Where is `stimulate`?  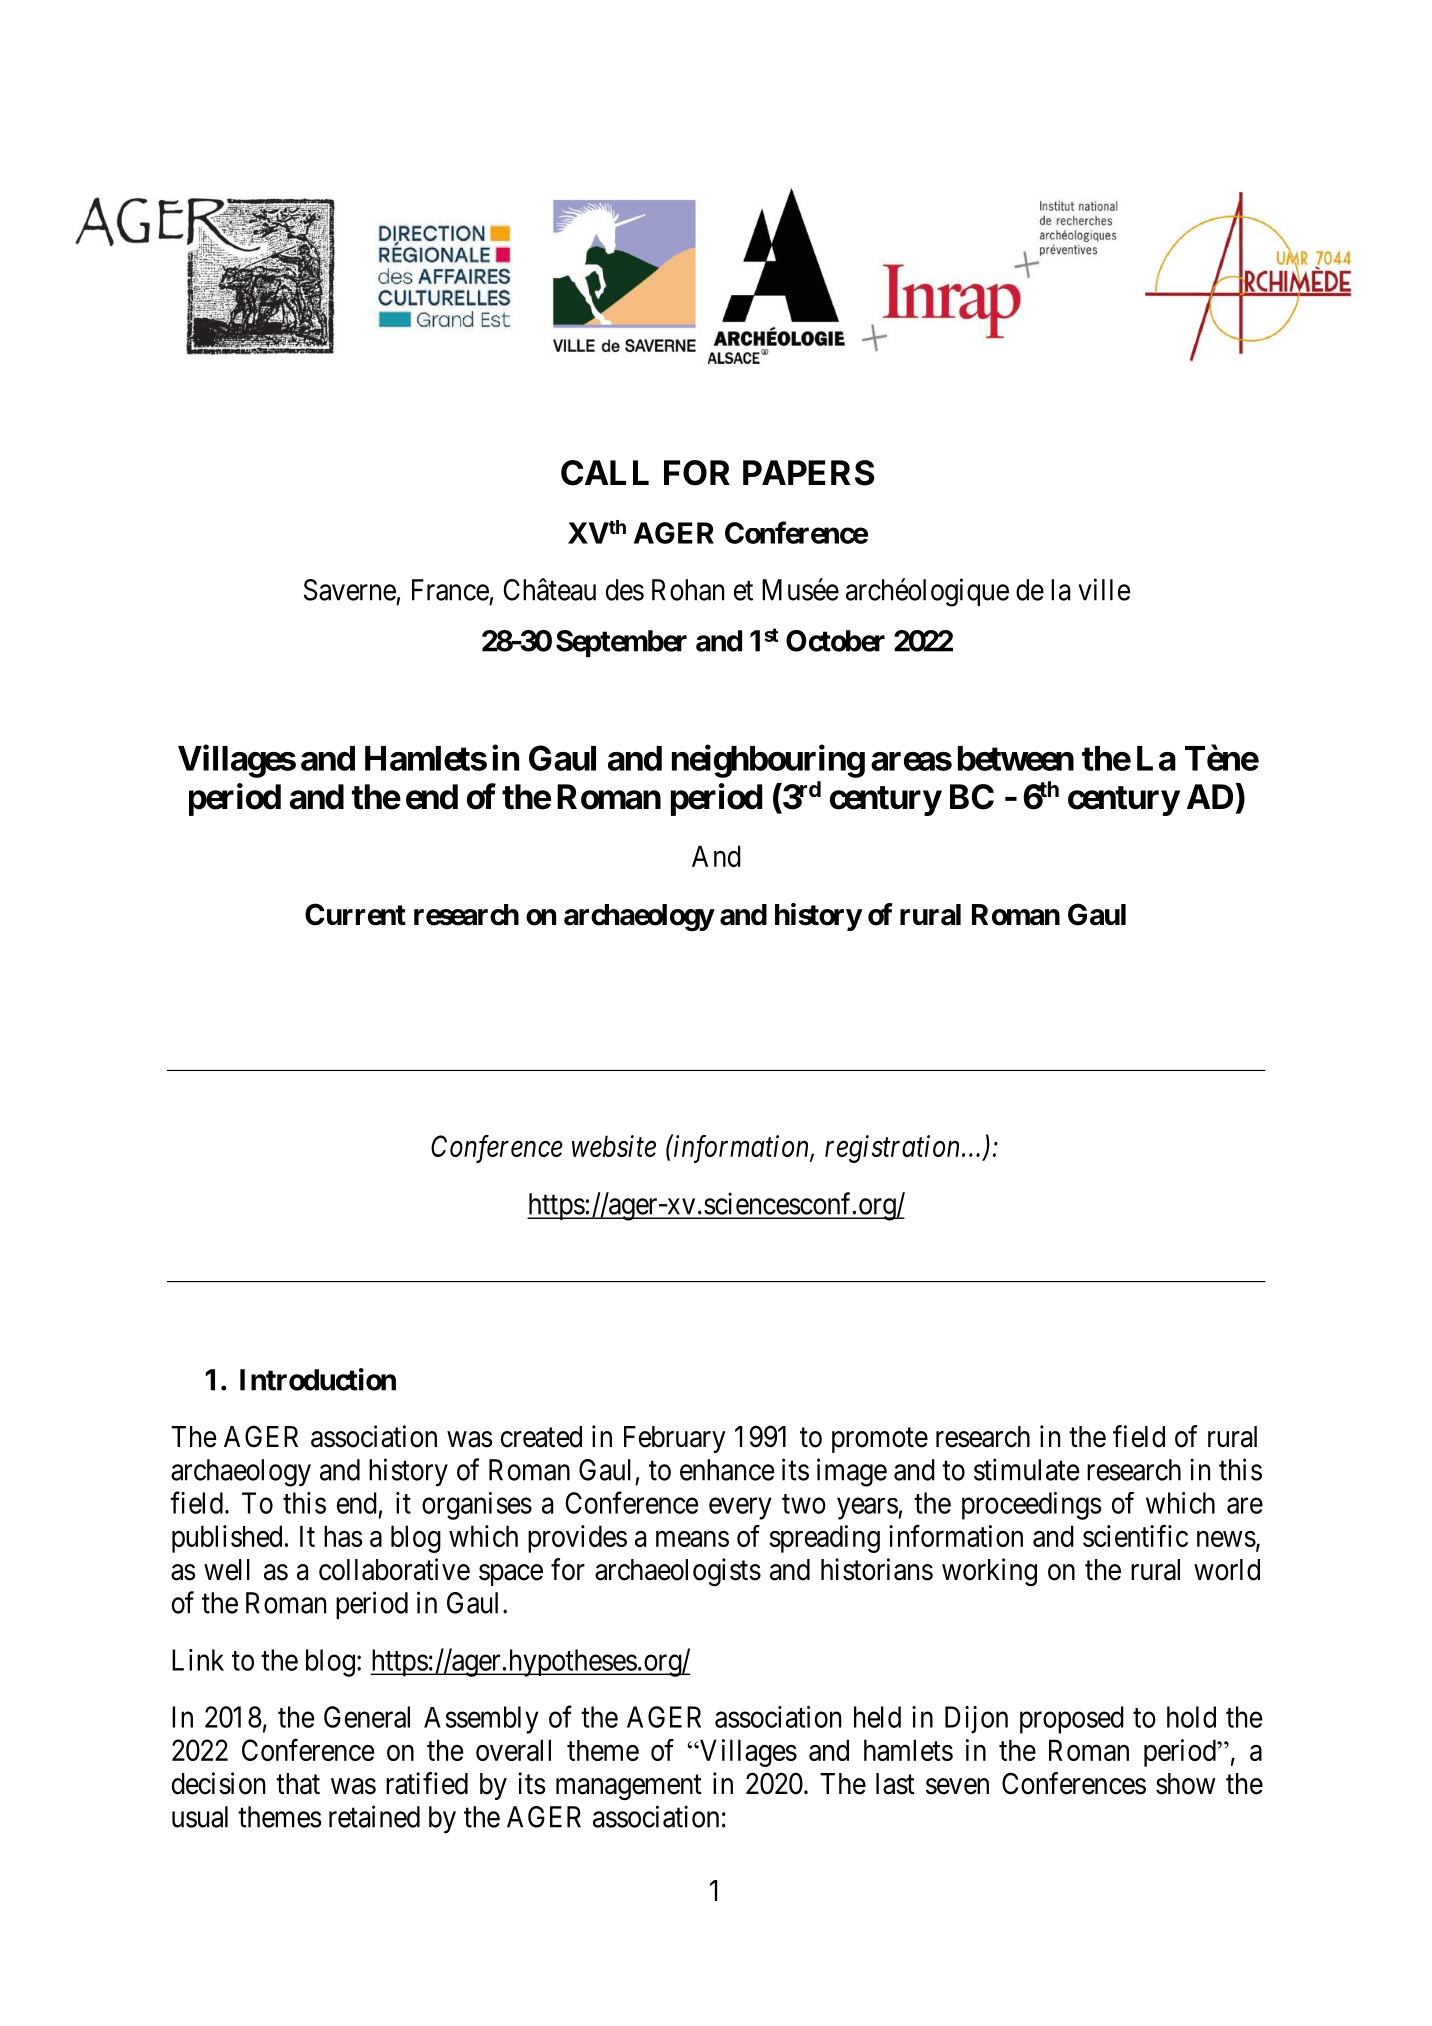 stimulate is located at coordinates (1027, 1469).
